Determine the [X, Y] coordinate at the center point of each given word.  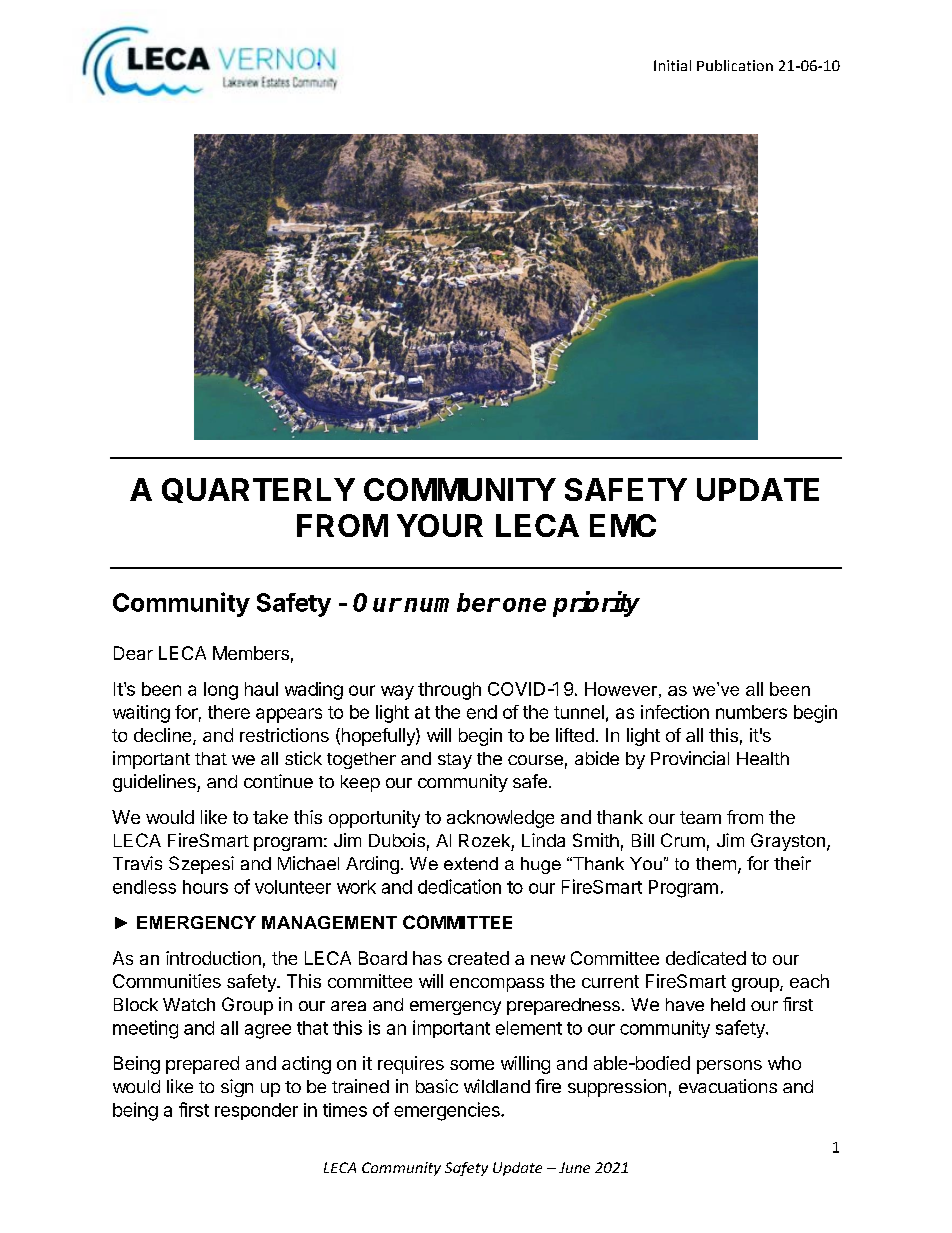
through [449, 691]
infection [675, 712]
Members [251, 653]
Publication [735, 65]
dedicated [706, 958]
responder [256, 1111]
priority [596, 604]
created [478, 958]
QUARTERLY [258, 490]
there [229, 712]
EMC [623, 525]
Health [763, 758]
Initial [672, 65]
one [524, 605]
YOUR [440, 525]
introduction [213, 958]
